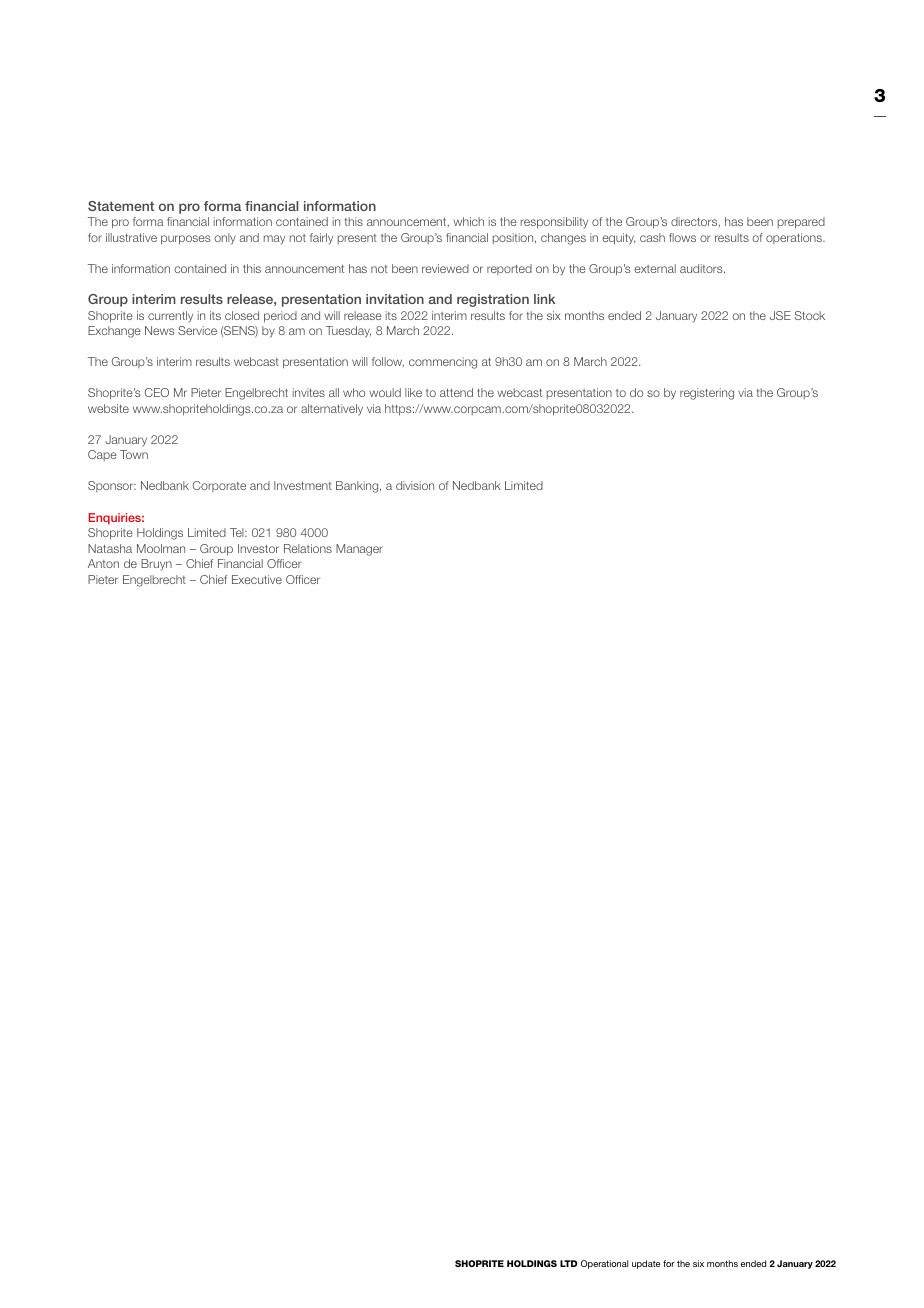  What do you see at coordinates (359, 550) in the screenshot?
I see `Manager` at bounding box center [359, 550].
